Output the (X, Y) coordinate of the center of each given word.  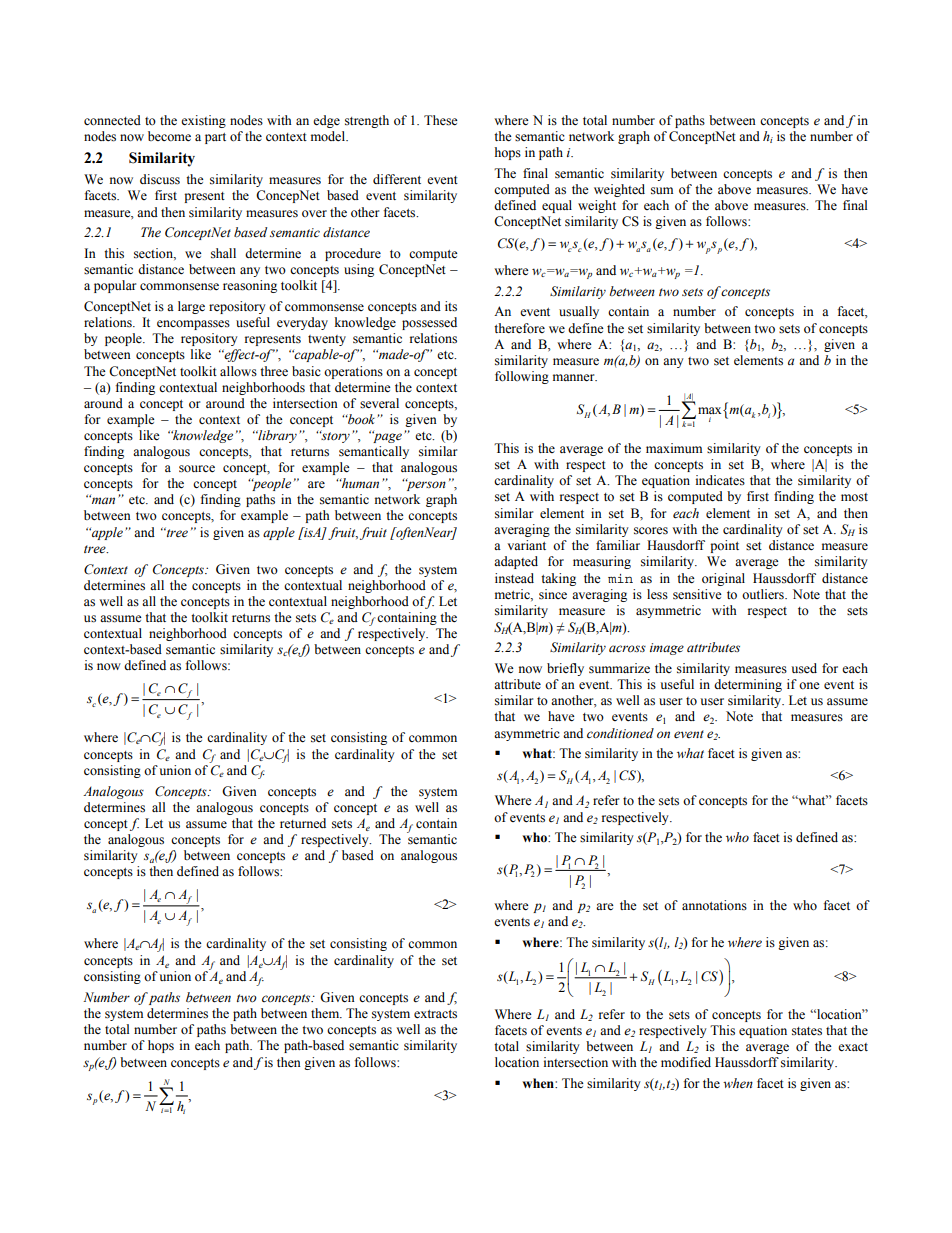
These (441, 120)
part (215, 138)
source (197, 469)
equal (557, 206)
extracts (435, 1014)
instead (514, 578)
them (326, 1013)
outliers (764, 594)
